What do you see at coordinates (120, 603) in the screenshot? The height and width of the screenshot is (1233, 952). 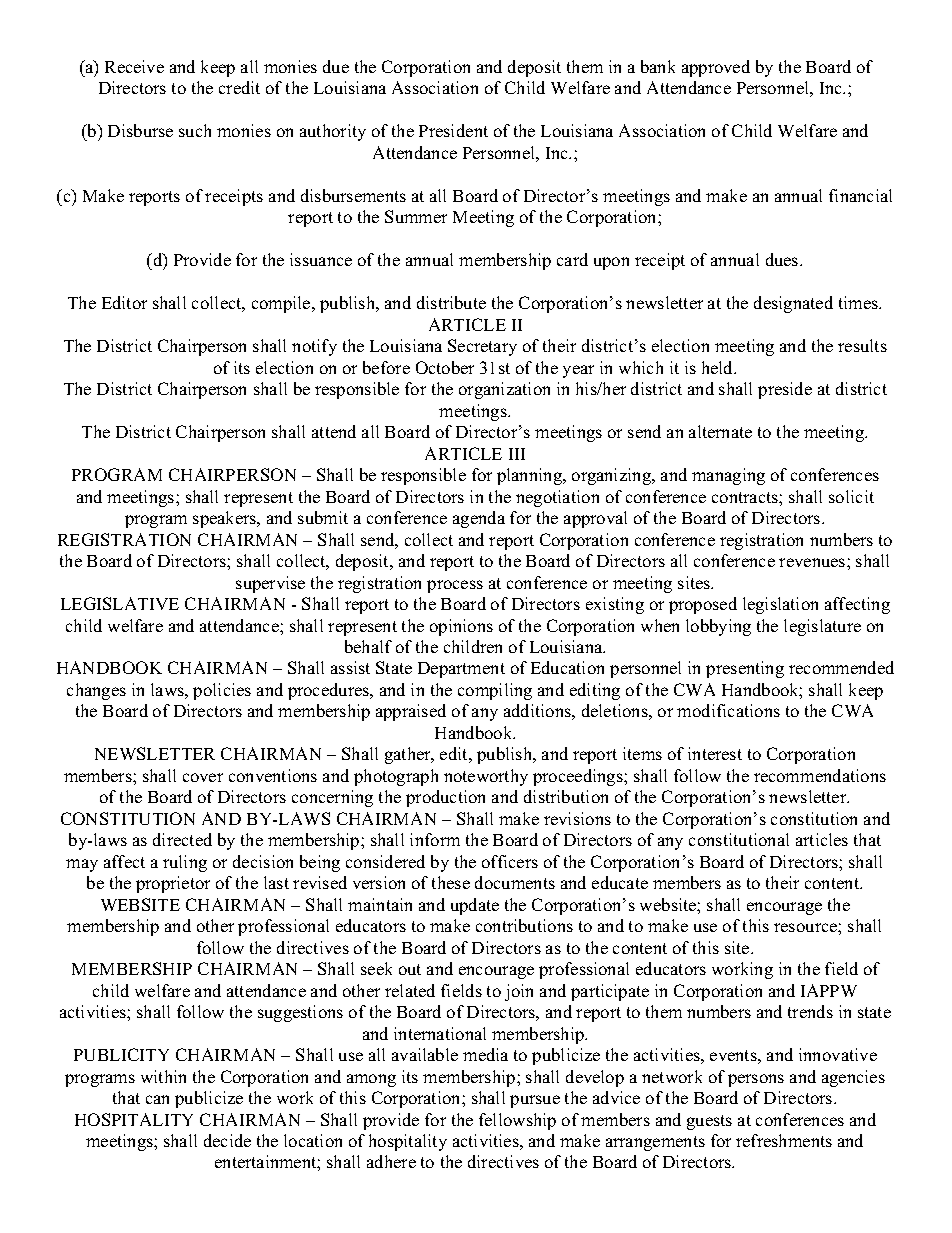 I see `LEGISLATIVE` at bounding box center [120, 603].
